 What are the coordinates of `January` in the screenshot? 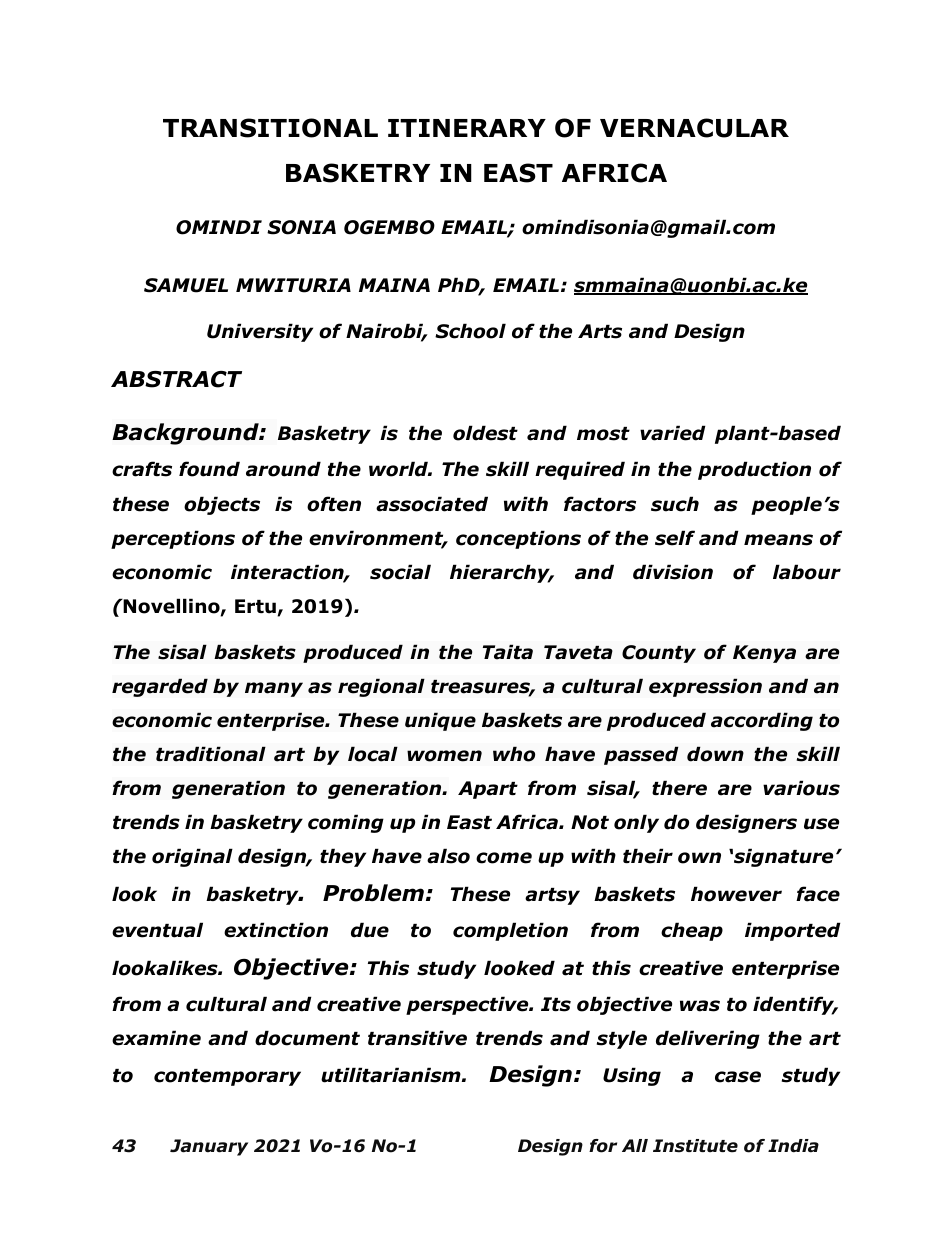 It's located at (209, 1147).
